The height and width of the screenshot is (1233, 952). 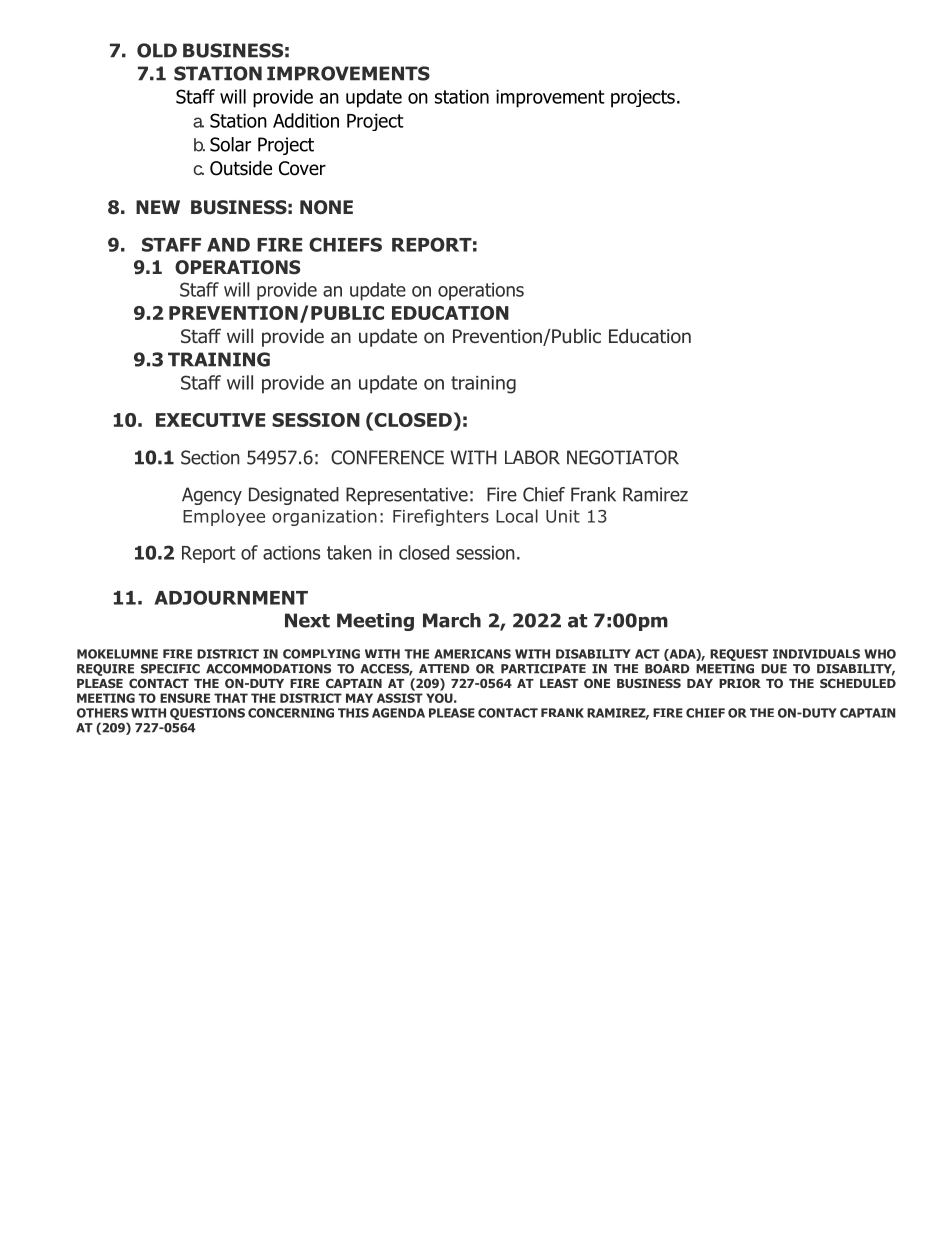 I want to click on Addition, so click(x=306, y=120).
